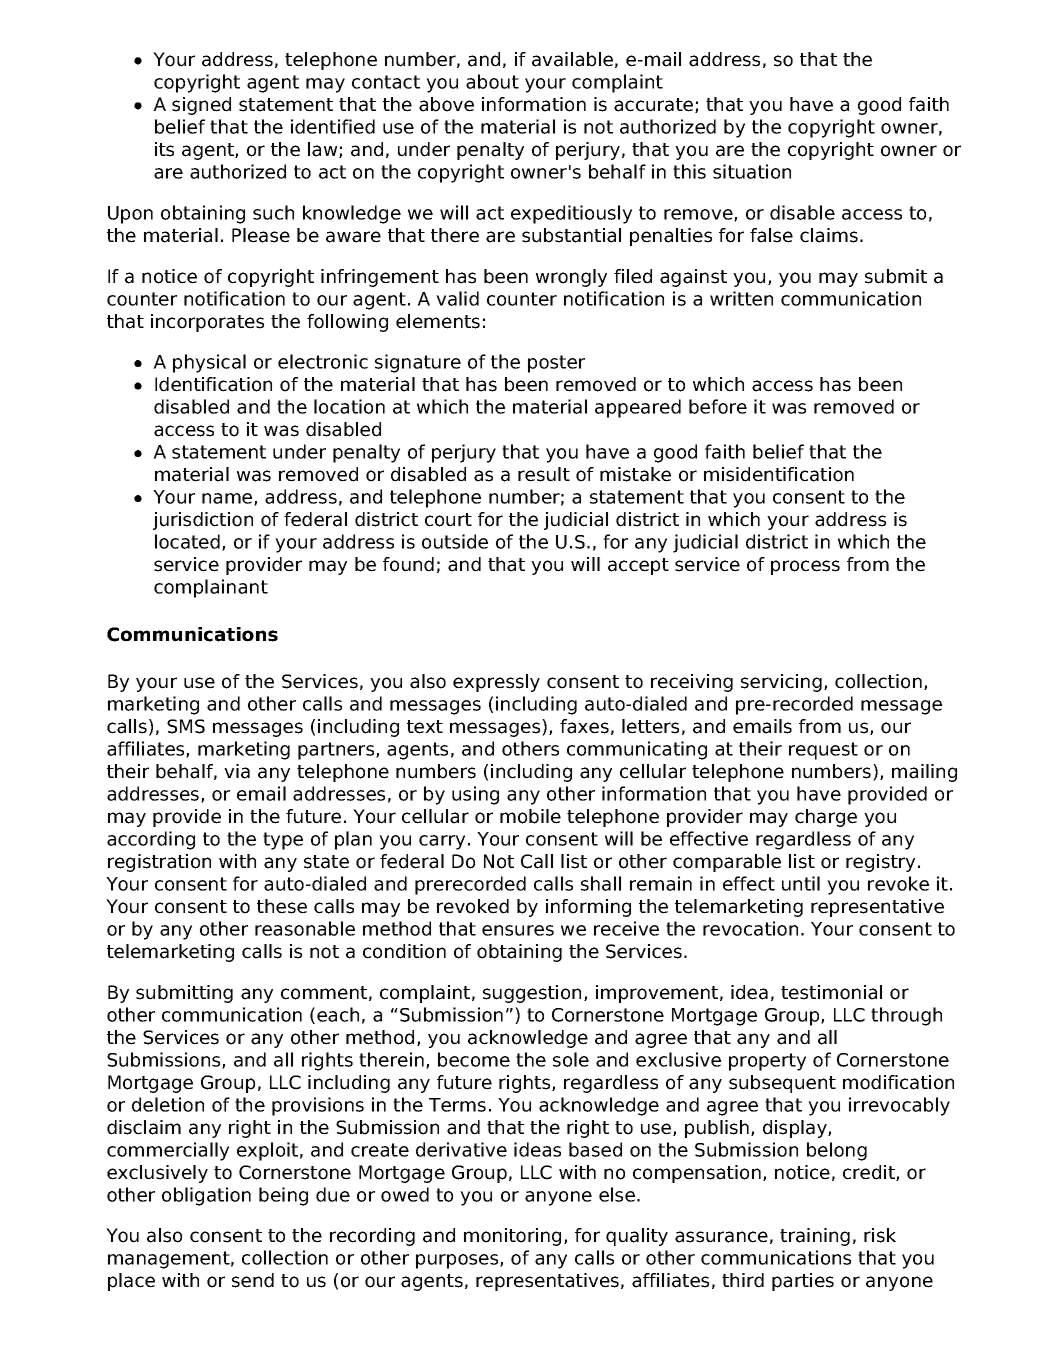  Describe the element at coordinates (186, 726) in the document. I see `SMS` at that location.
